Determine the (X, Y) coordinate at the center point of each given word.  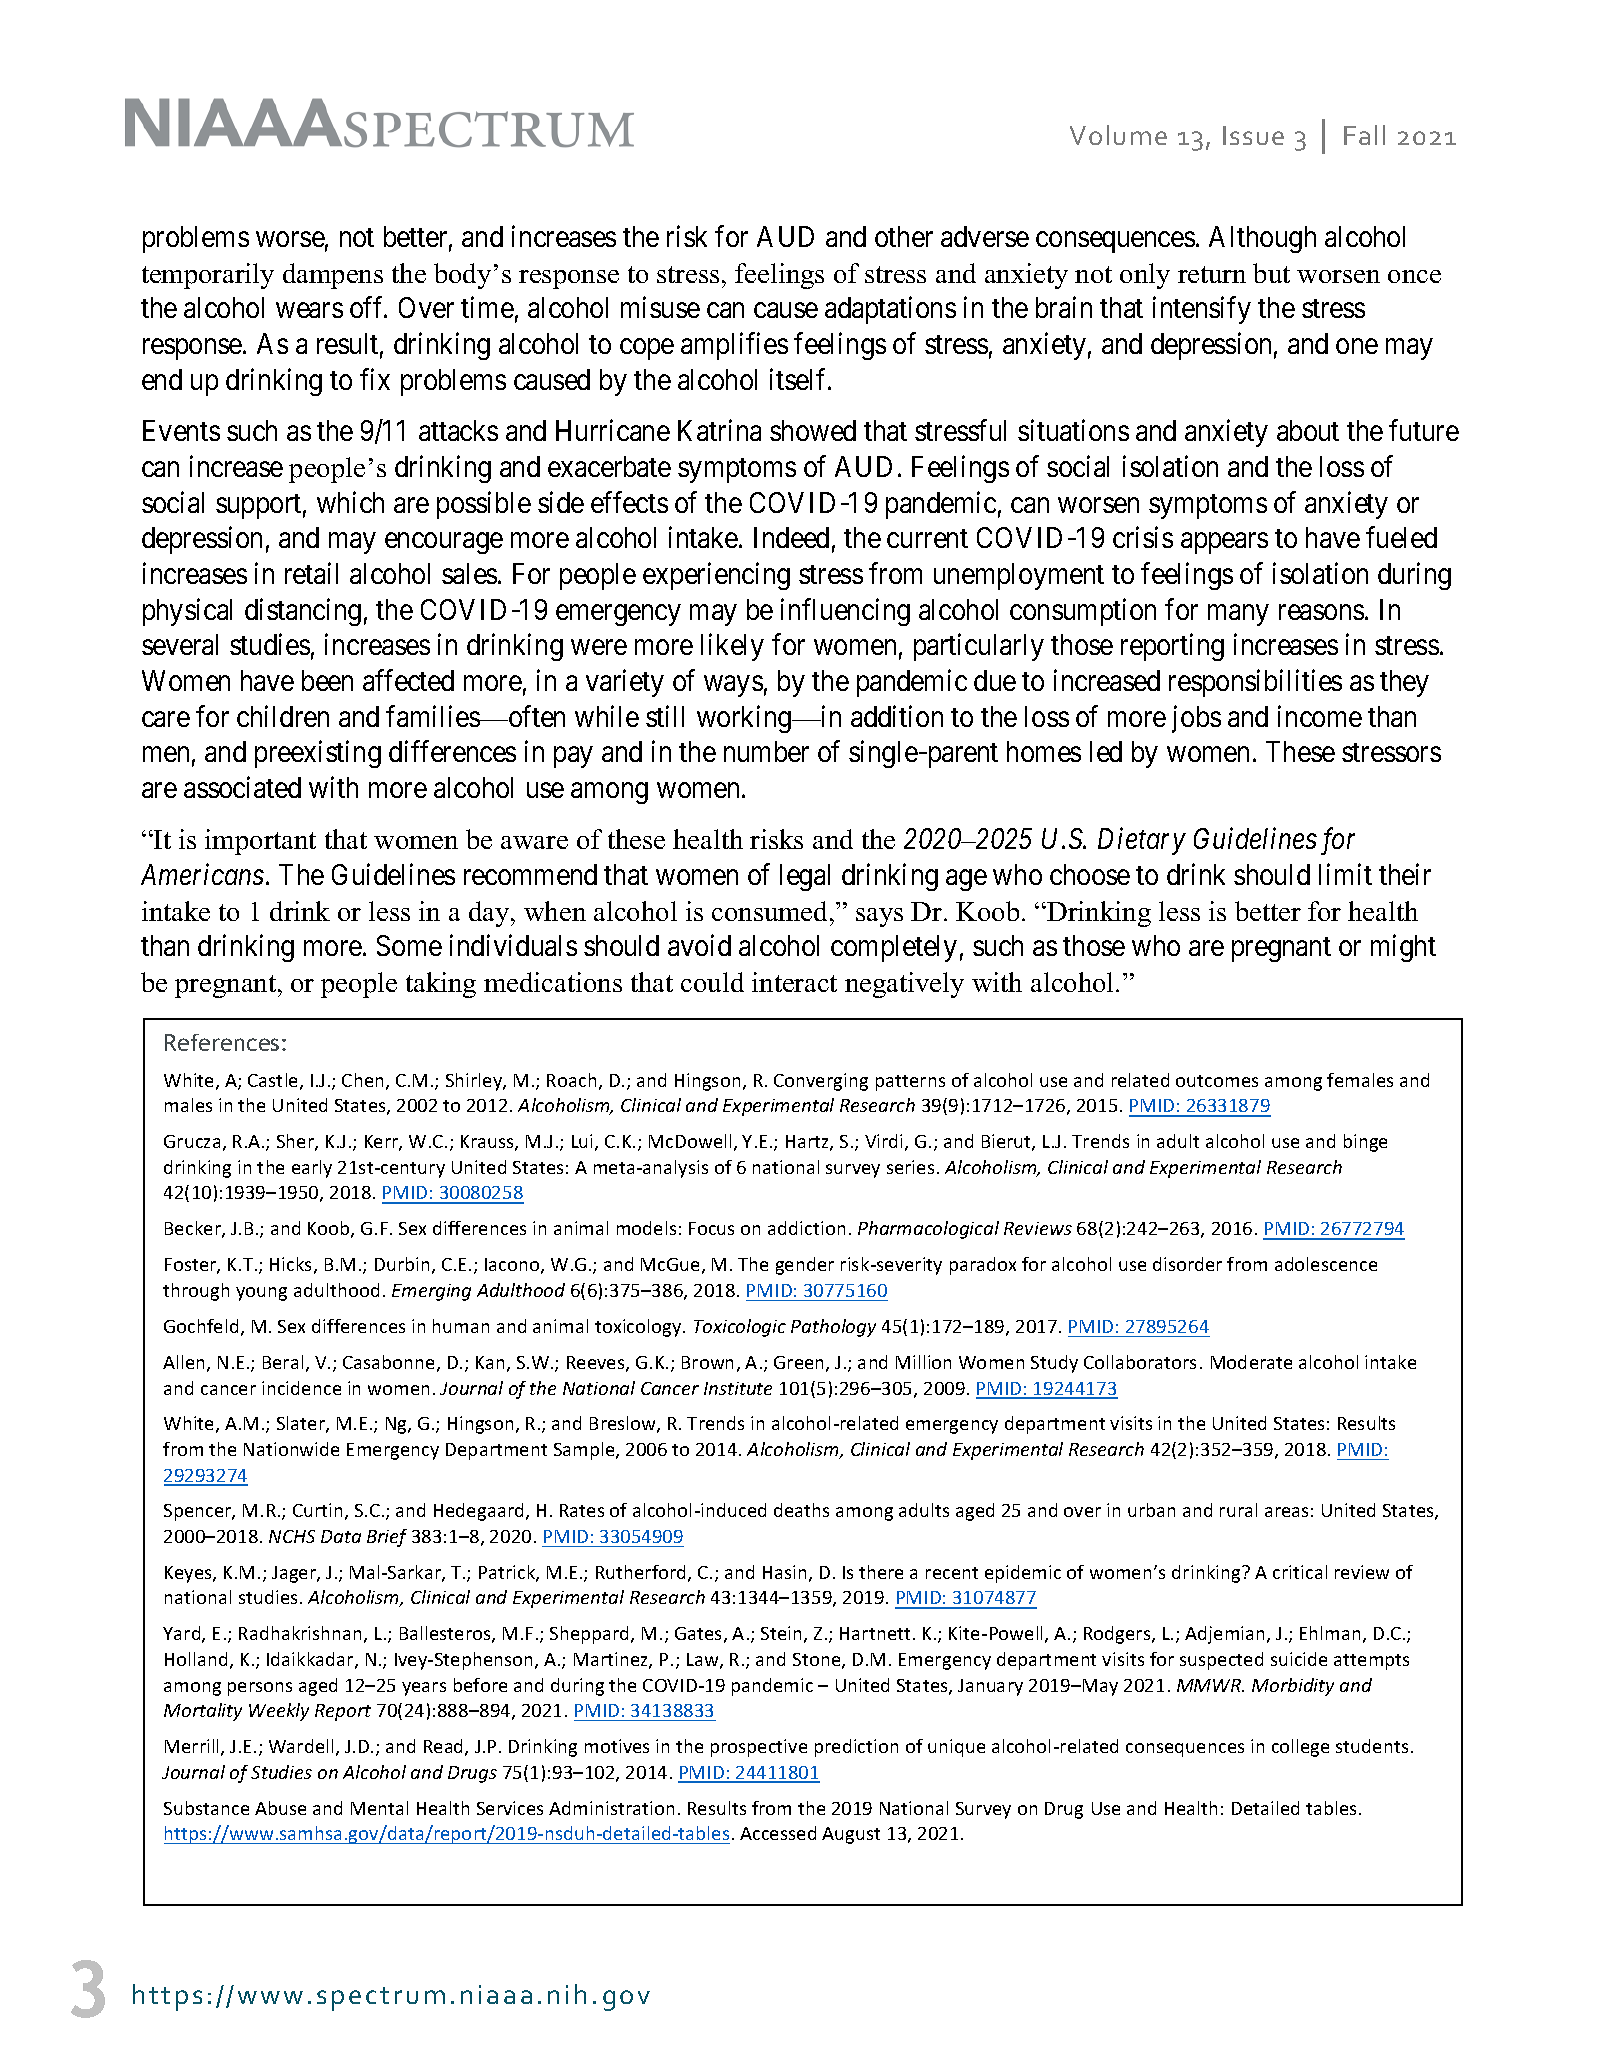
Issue (1253, 135)
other (904, 236)
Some (409, 945)
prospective (759, 1748)
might (1403, 948)
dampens (333, 276)
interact (794, 982)
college (1300, 1748)
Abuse (280, 1808)
